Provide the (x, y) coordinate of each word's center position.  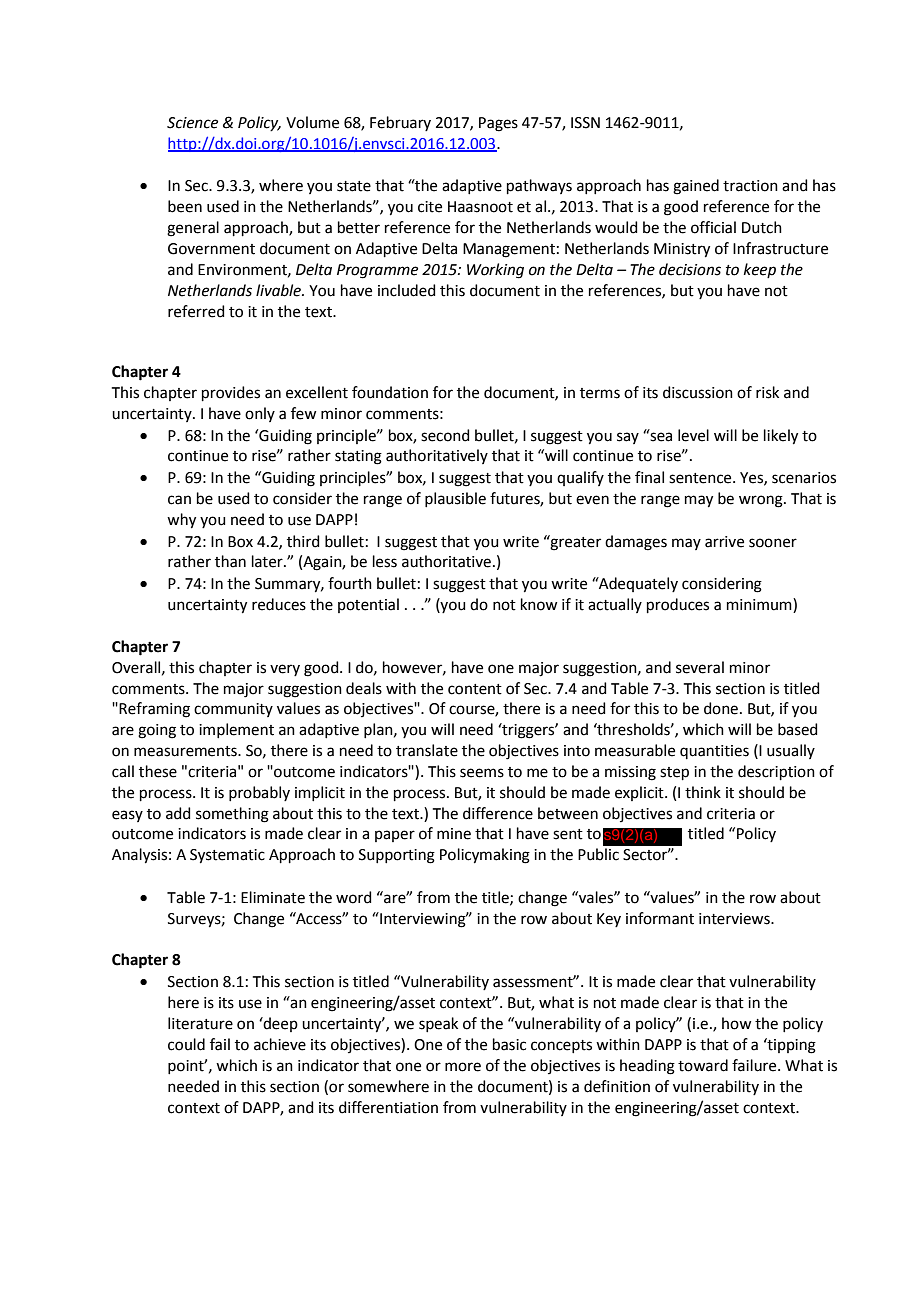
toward (703, 1065)
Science (192, 123)
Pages (498, 124)
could (186, 1044)
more (463, 1067)
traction (750, 186)
